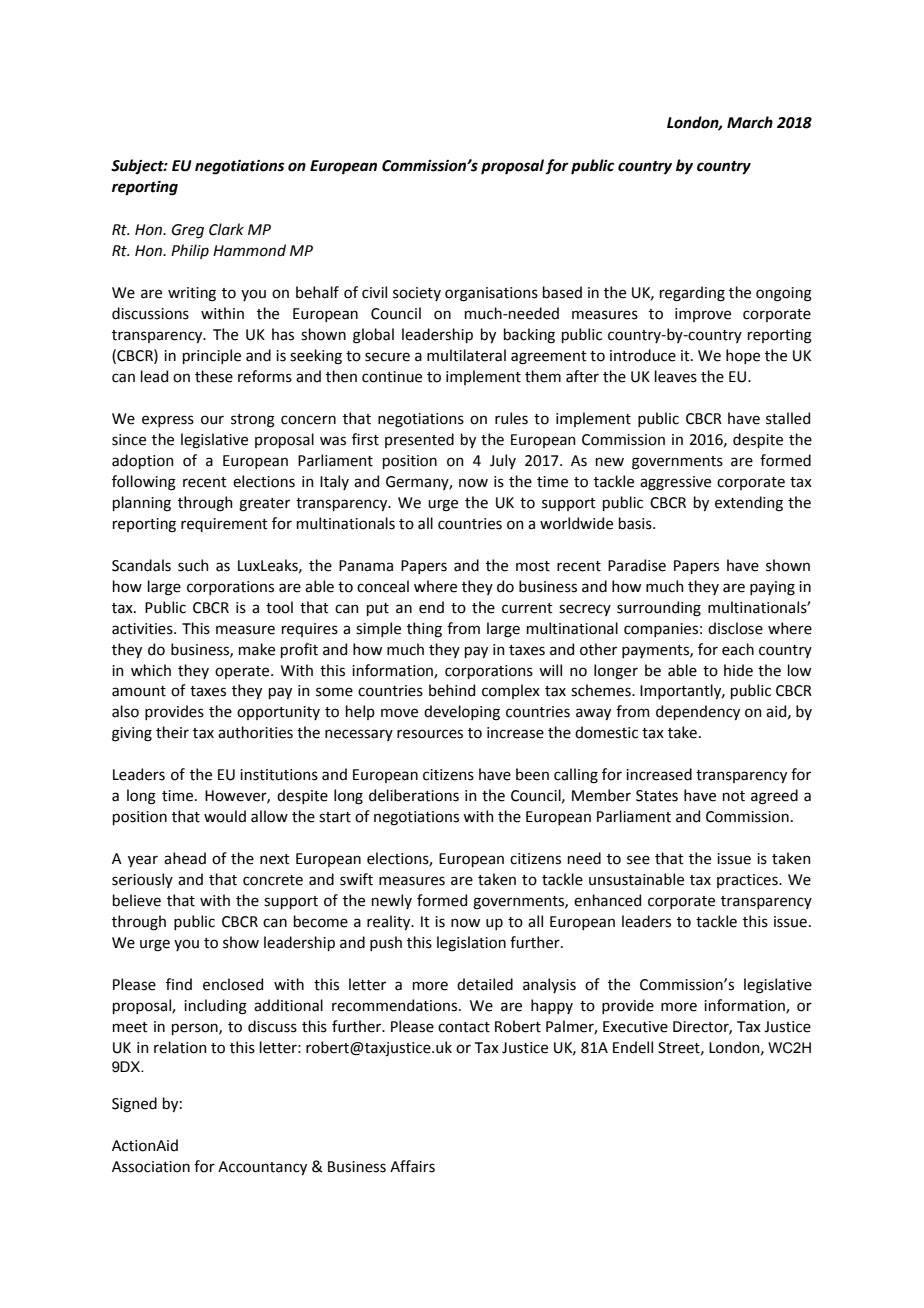  Describe the element at coordinates (750, 122) in the screenshot. I see `March` at that location.
